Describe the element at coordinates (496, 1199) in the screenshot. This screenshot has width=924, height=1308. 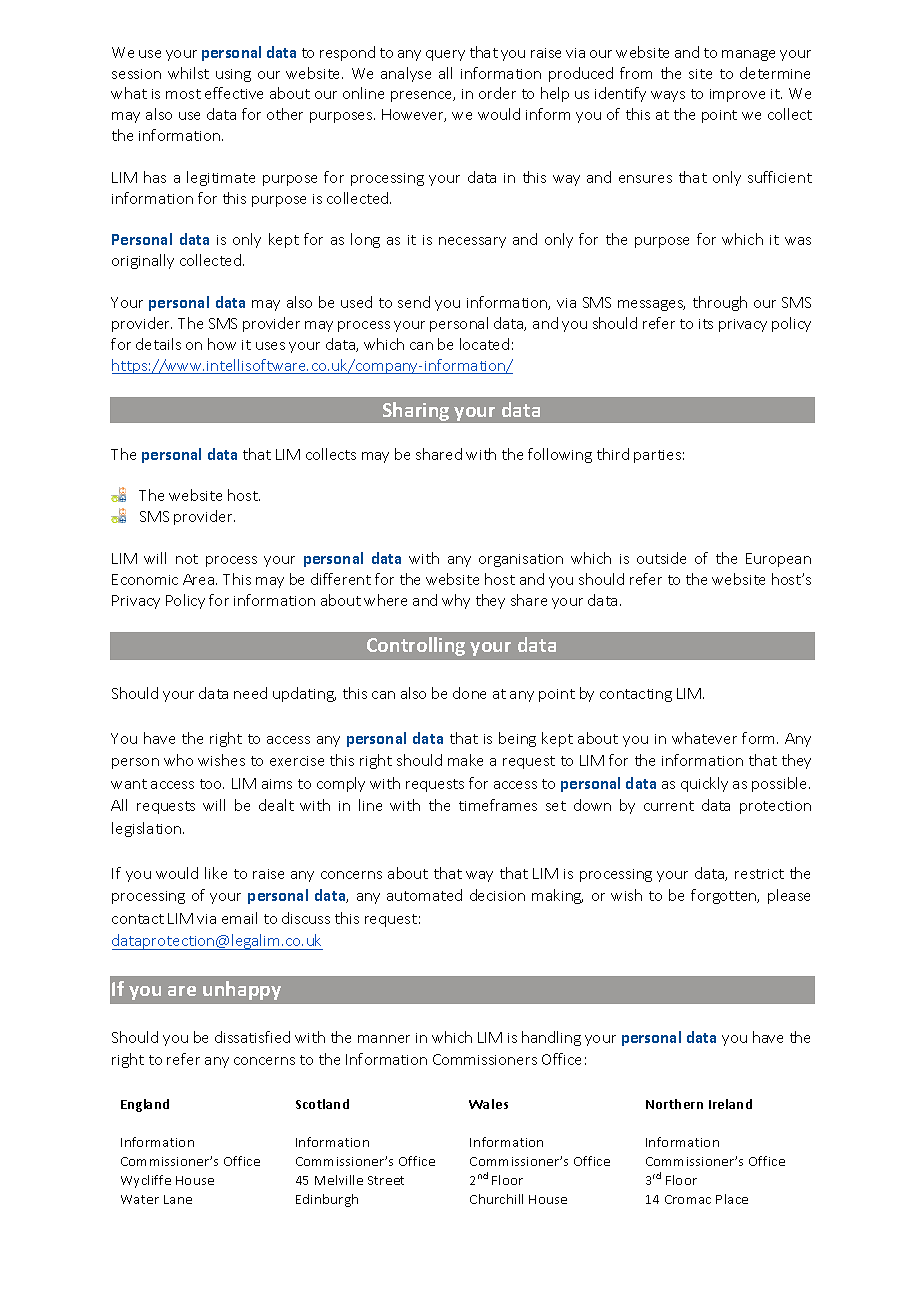
I see `Churchill` at that location.
